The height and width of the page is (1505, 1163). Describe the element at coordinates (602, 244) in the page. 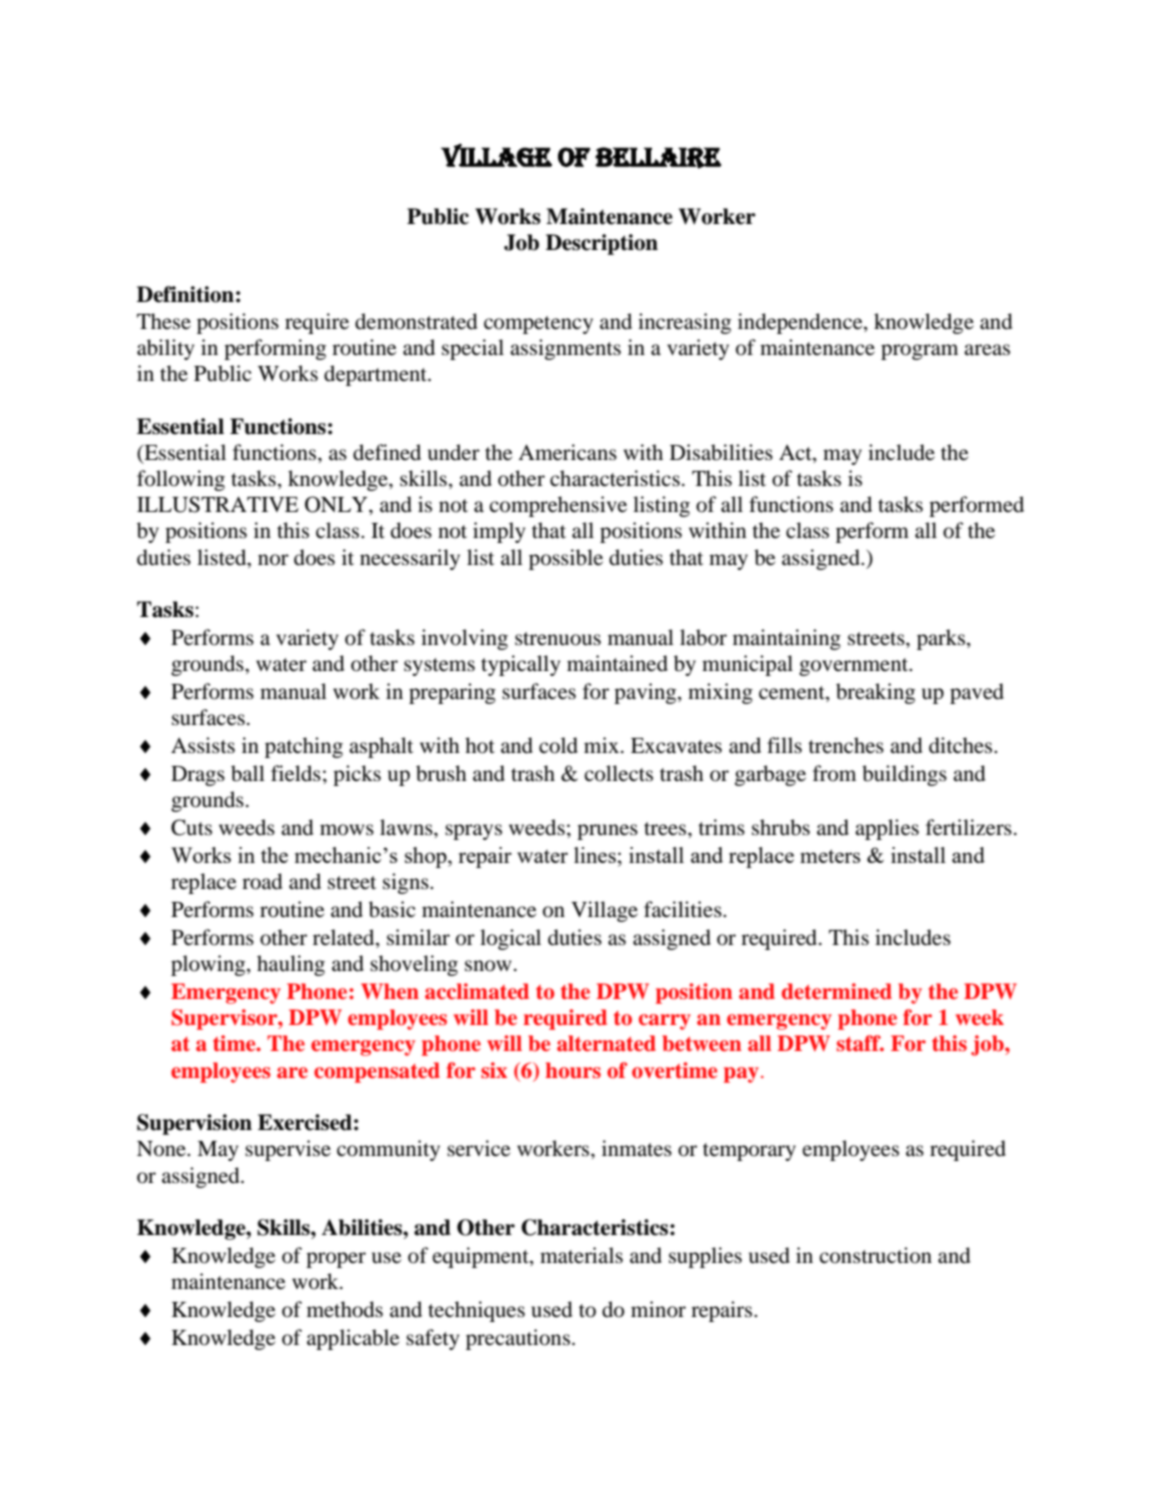

I see `Description` at that location.
